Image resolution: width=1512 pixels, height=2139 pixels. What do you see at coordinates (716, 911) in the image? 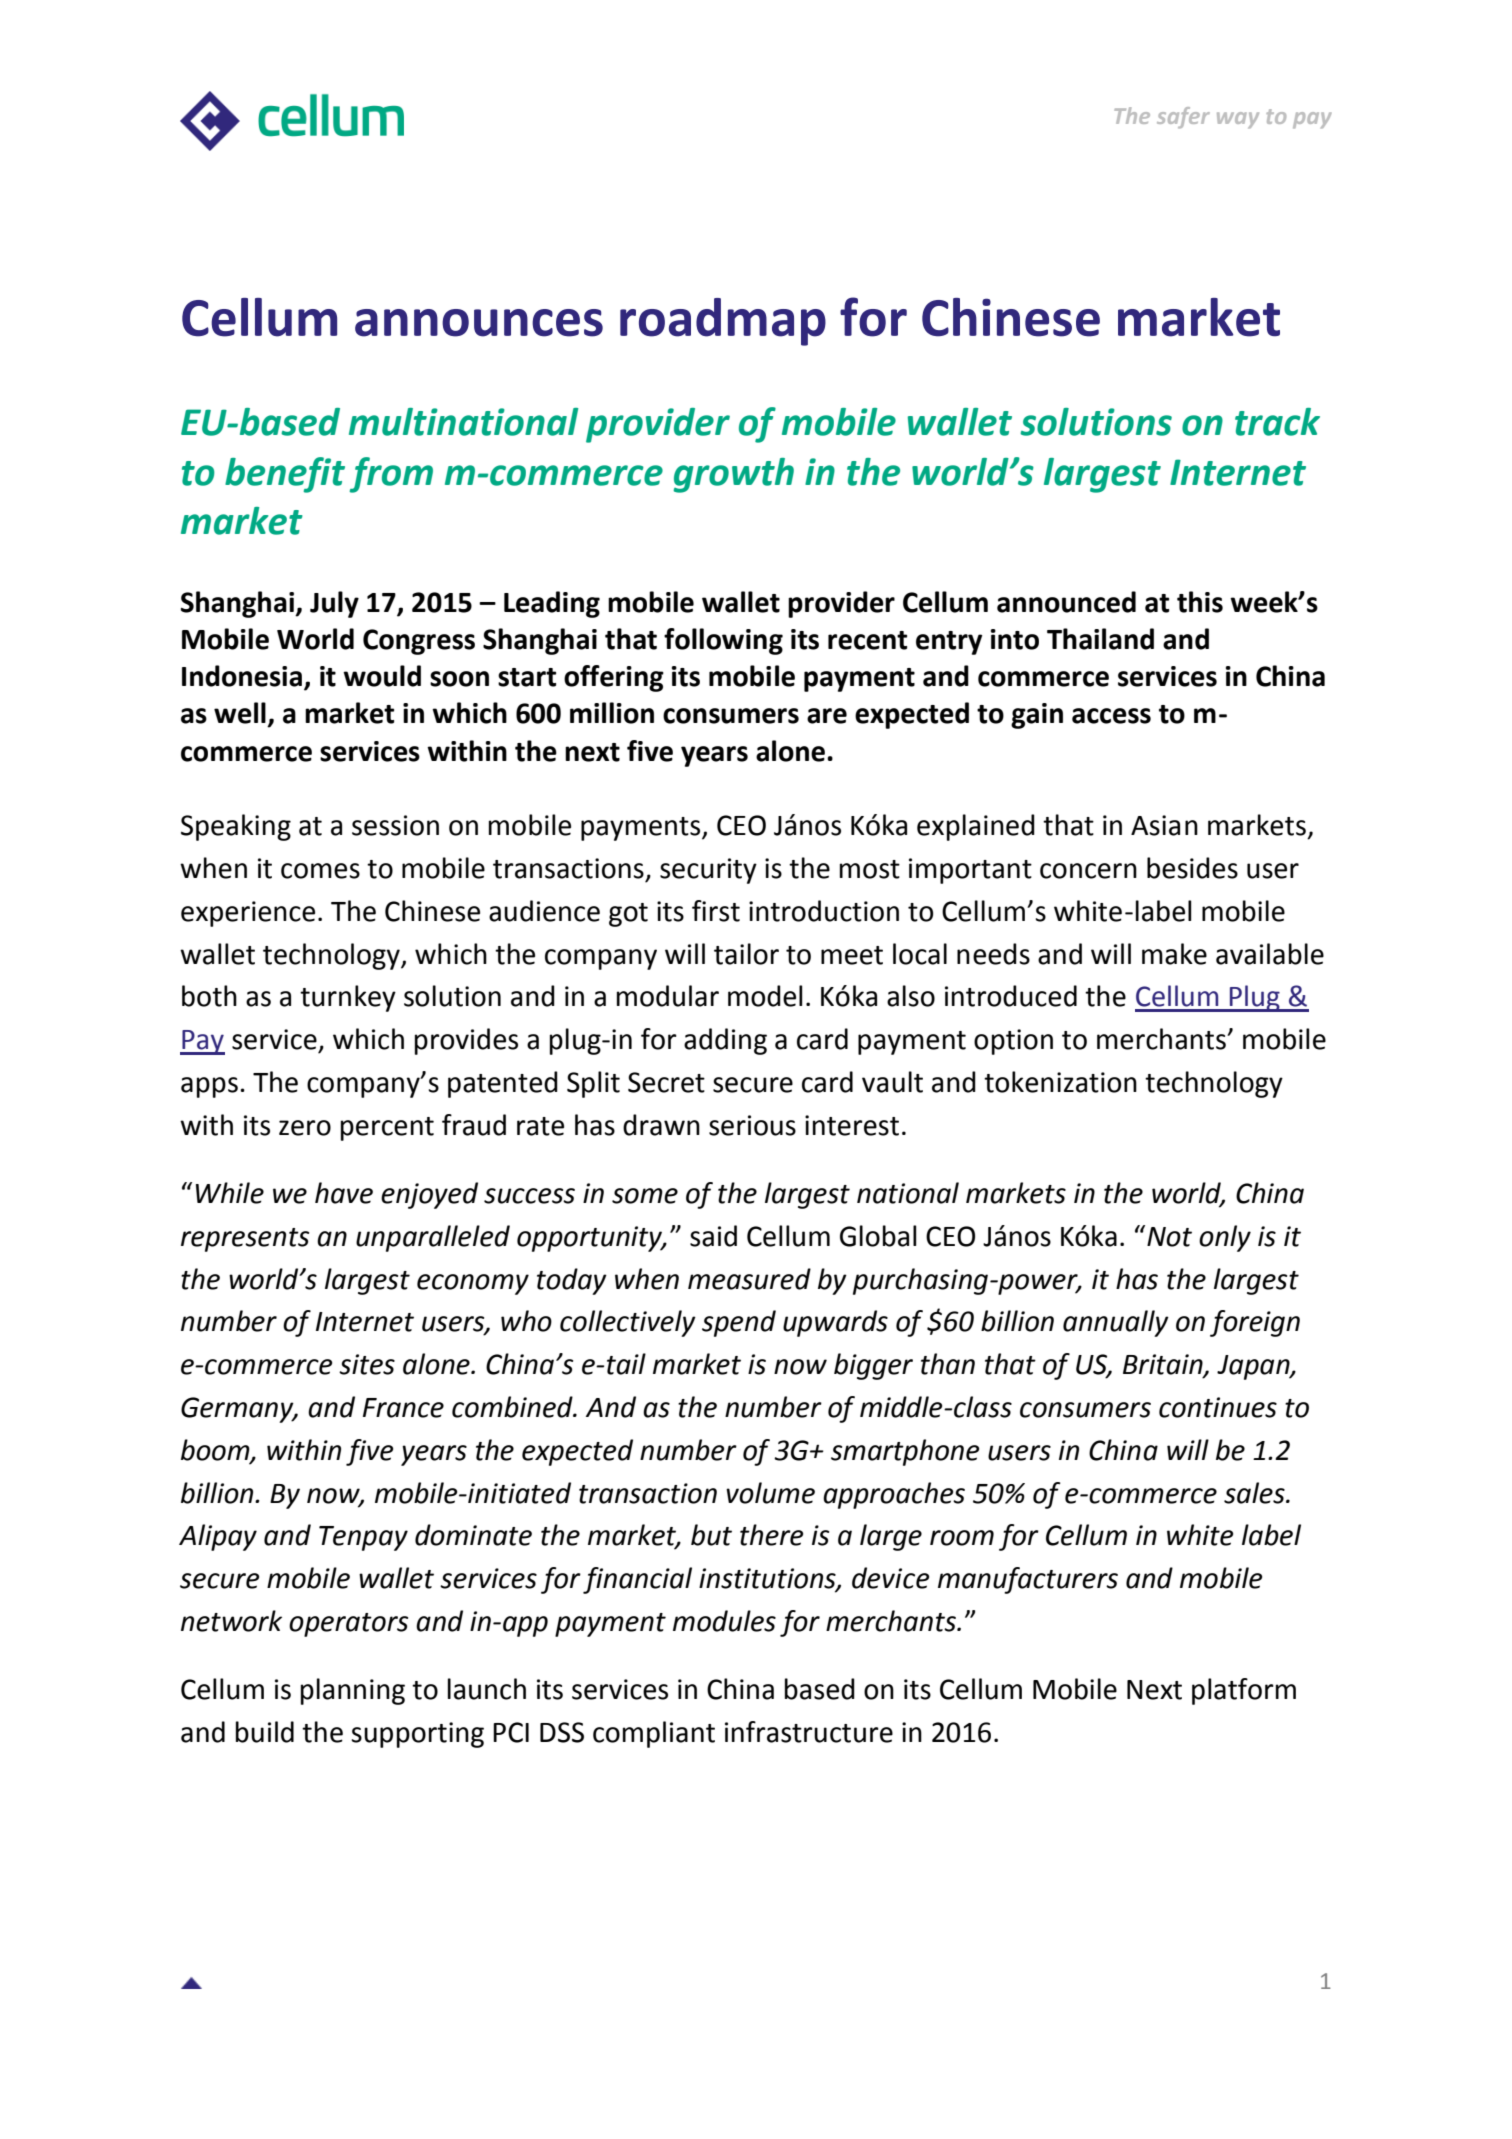
I see `first` at bounding box center [716, 911].
